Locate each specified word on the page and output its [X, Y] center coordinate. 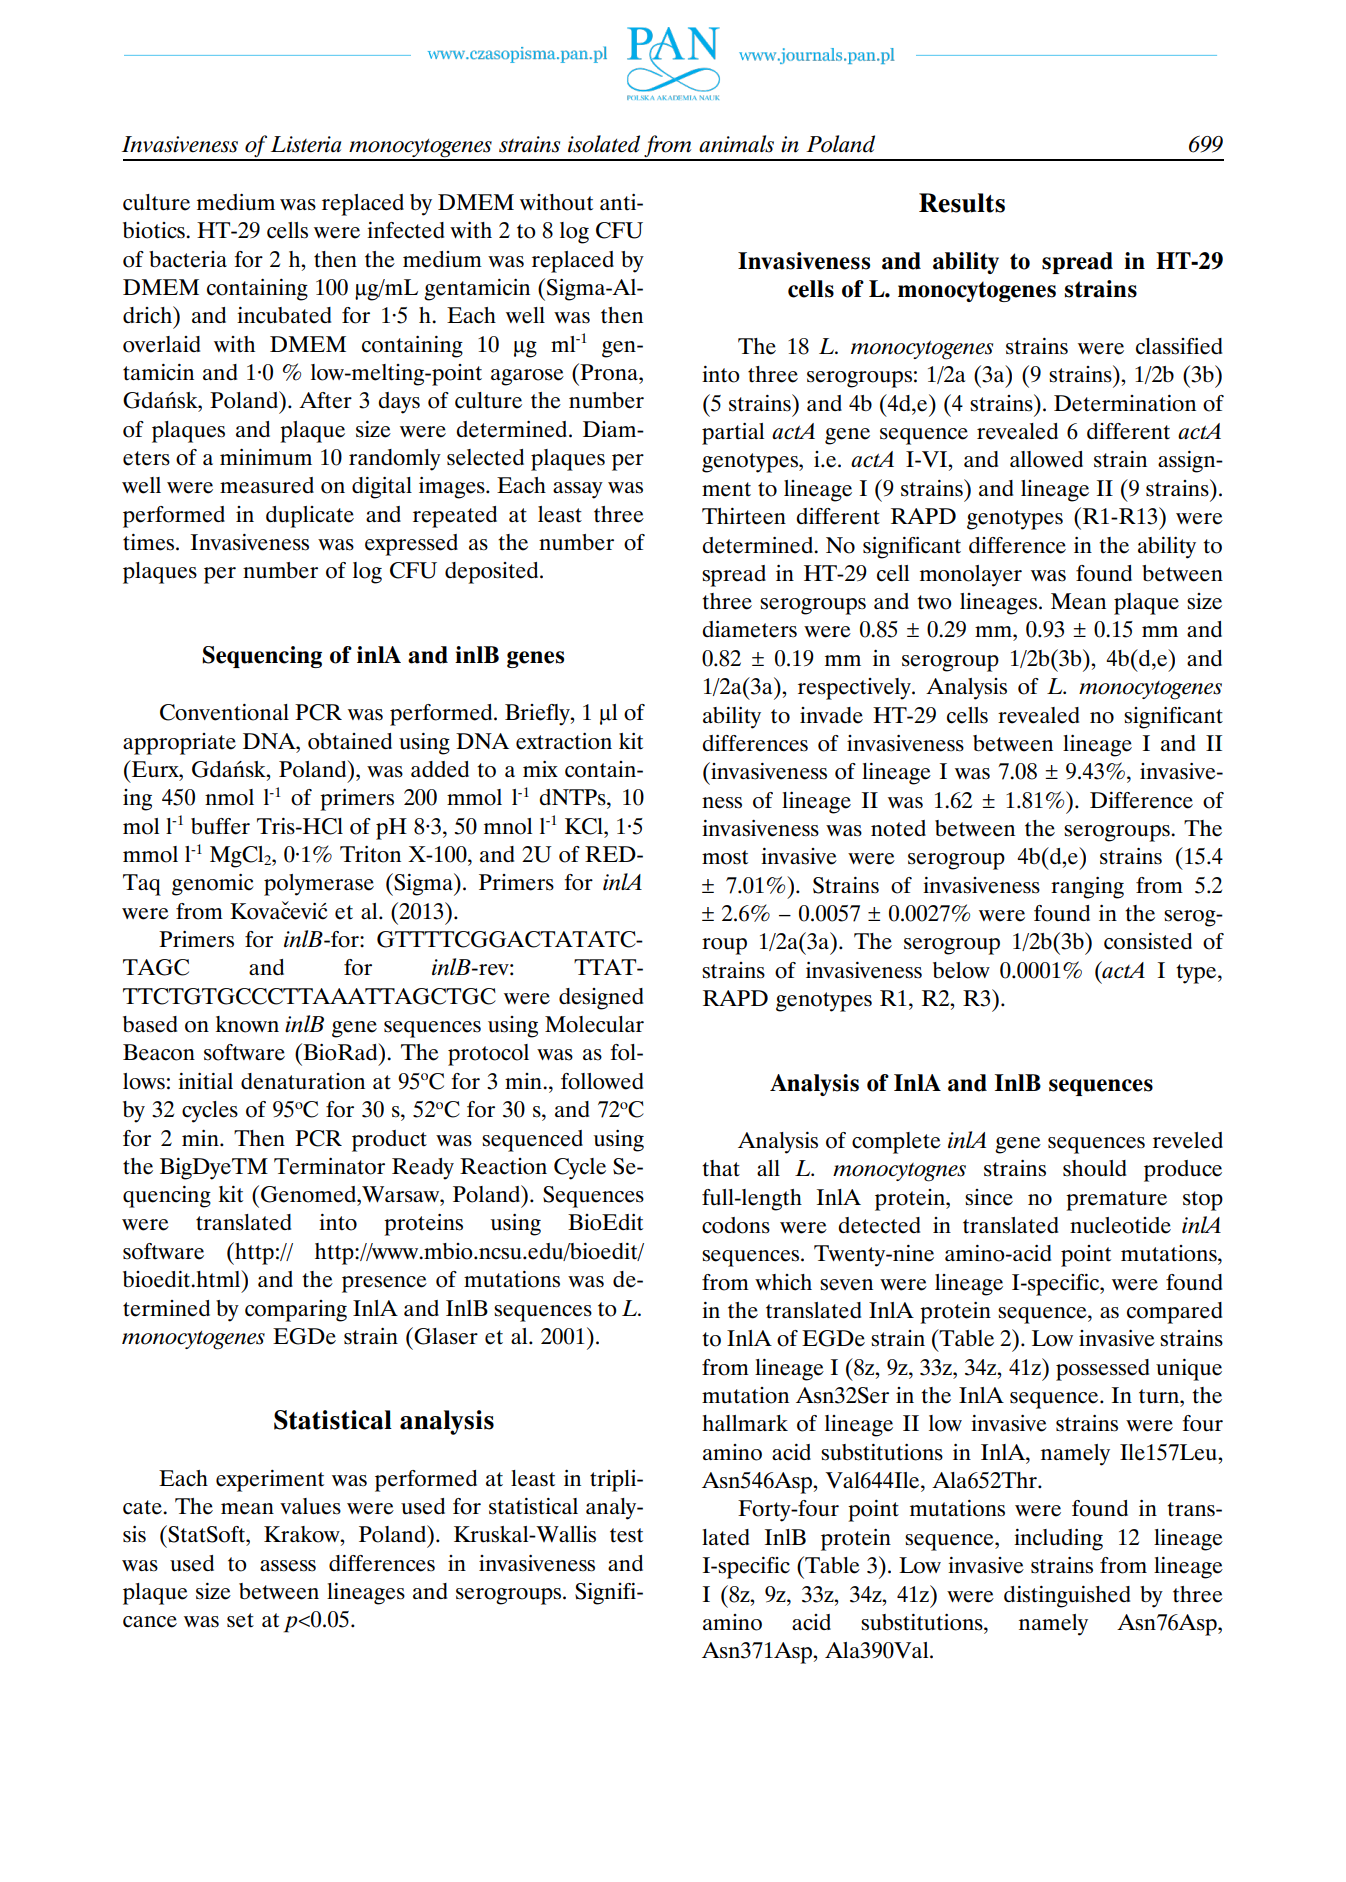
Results [962, 203]
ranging [1087, 888]
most [725, 857]
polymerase [319, 885]
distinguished [1067, 1597]
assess [288, 1566]
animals [736, 144]
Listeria [306, 144]
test [626, 1535]
